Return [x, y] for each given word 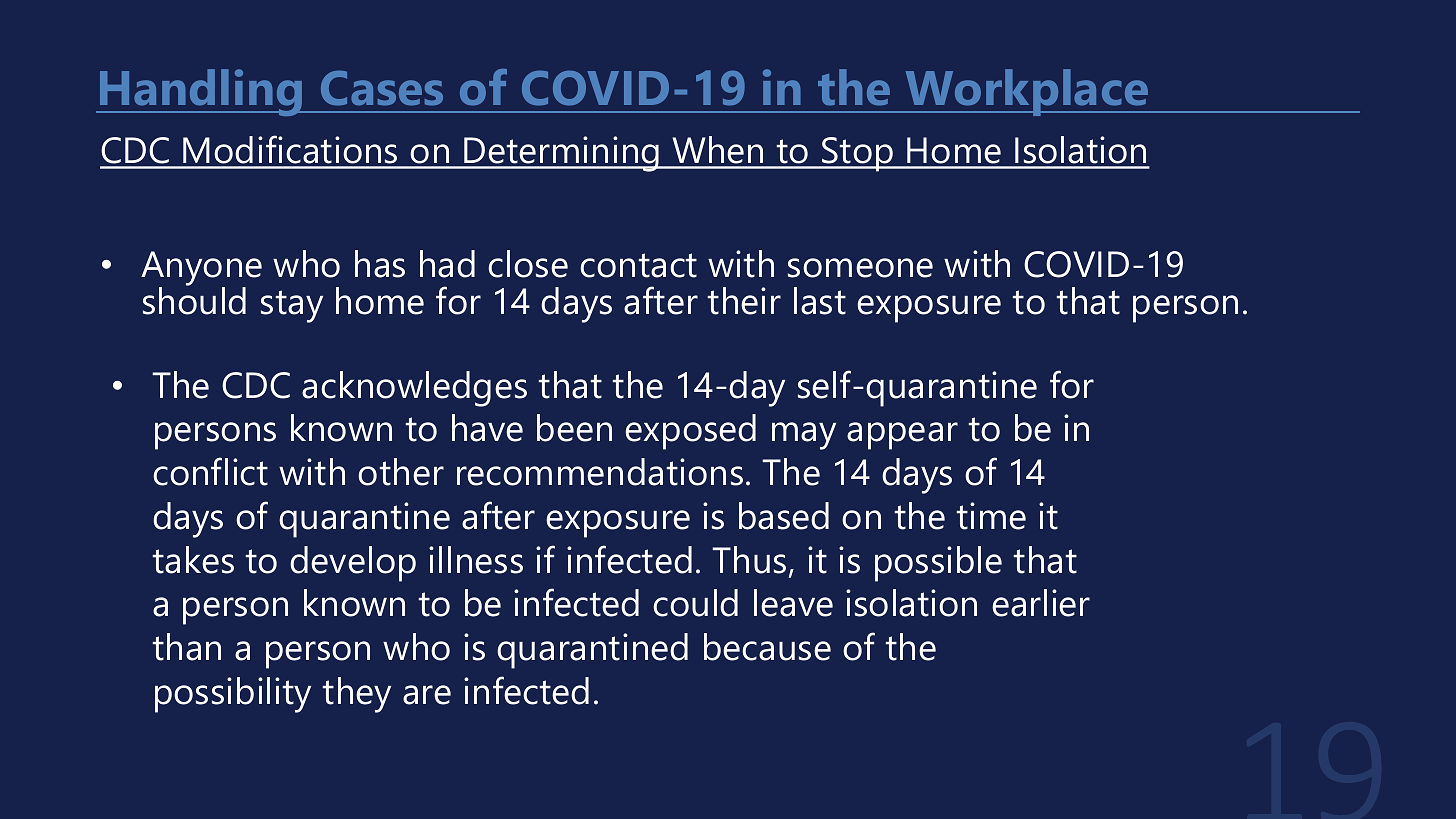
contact [638, 265]
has [380, 264]
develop [353, 564]
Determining [562, 154]
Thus [749, 560]
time [991, 516]
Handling [201, 92]
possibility [233, 695]
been [574, 428]
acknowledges [414, 389]
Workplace [1027, 92]
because [767, 647]
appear [902, 436]
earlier [1041, 603]
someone [860, 268]
